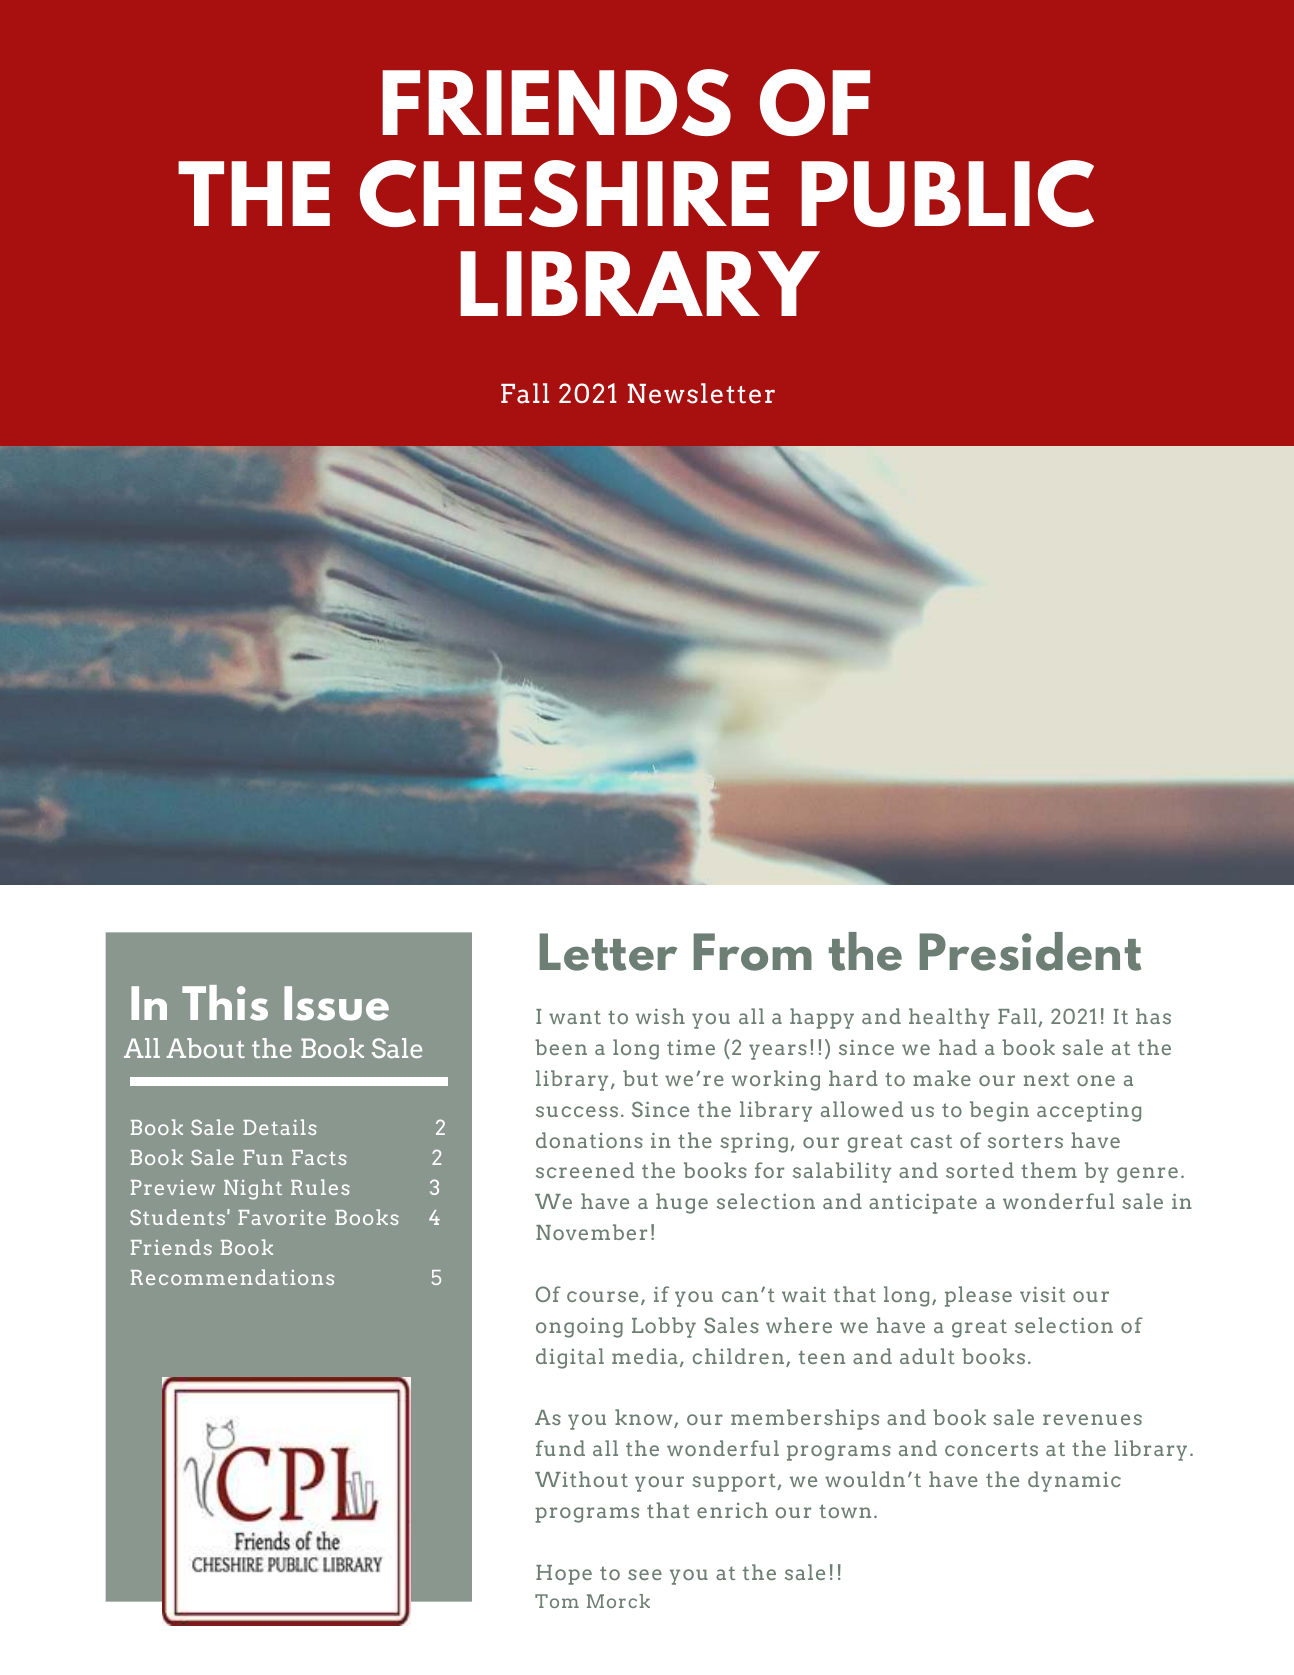 Image resolution: width=1294 pixels, height=1675 pixels. What do you see at coordinates (1030, 951) in the screenshot?
I see `President` at bounding box center [1030, 951].
